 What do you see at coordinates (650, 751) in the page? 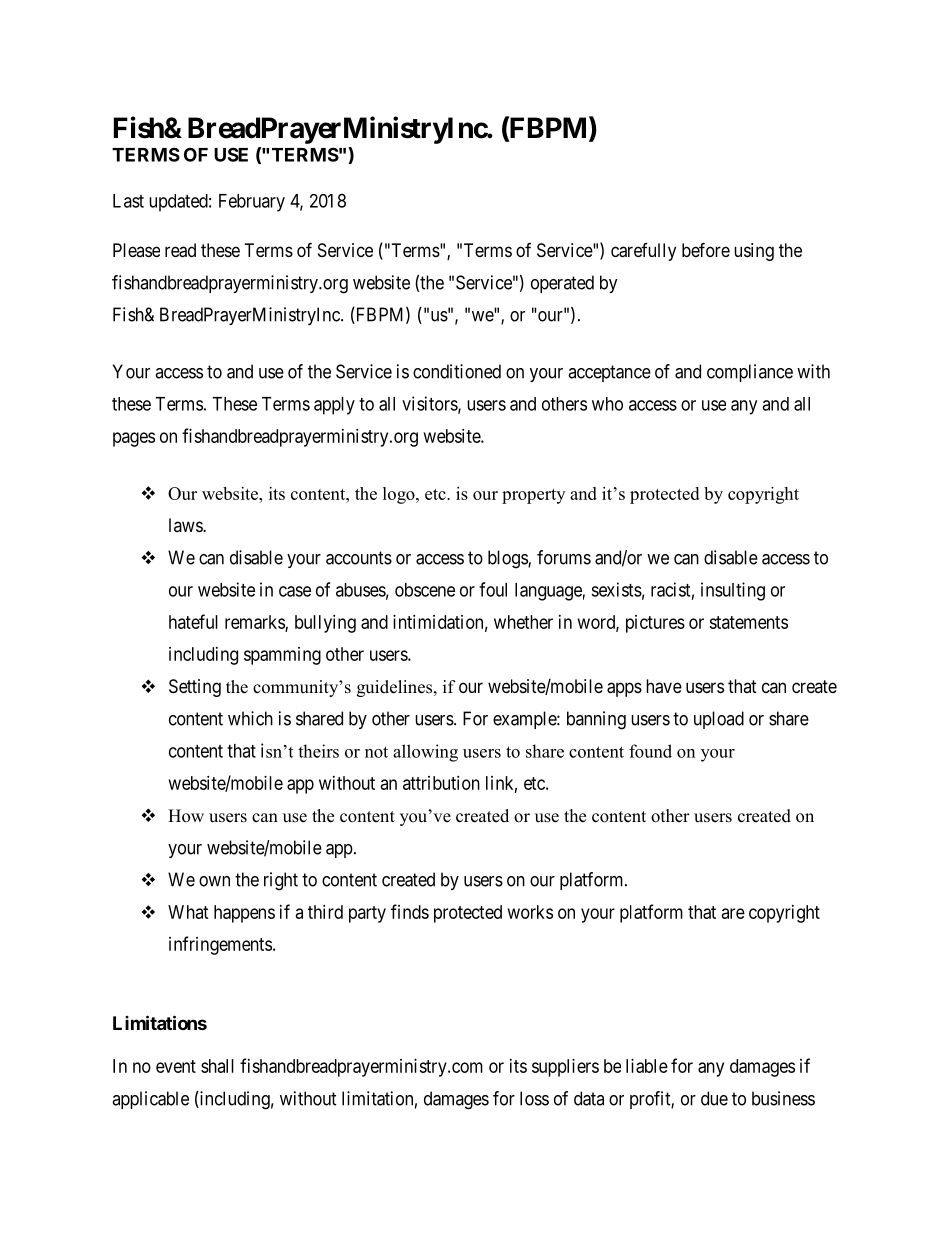
I see `found` at bounding box center [650, 751].
